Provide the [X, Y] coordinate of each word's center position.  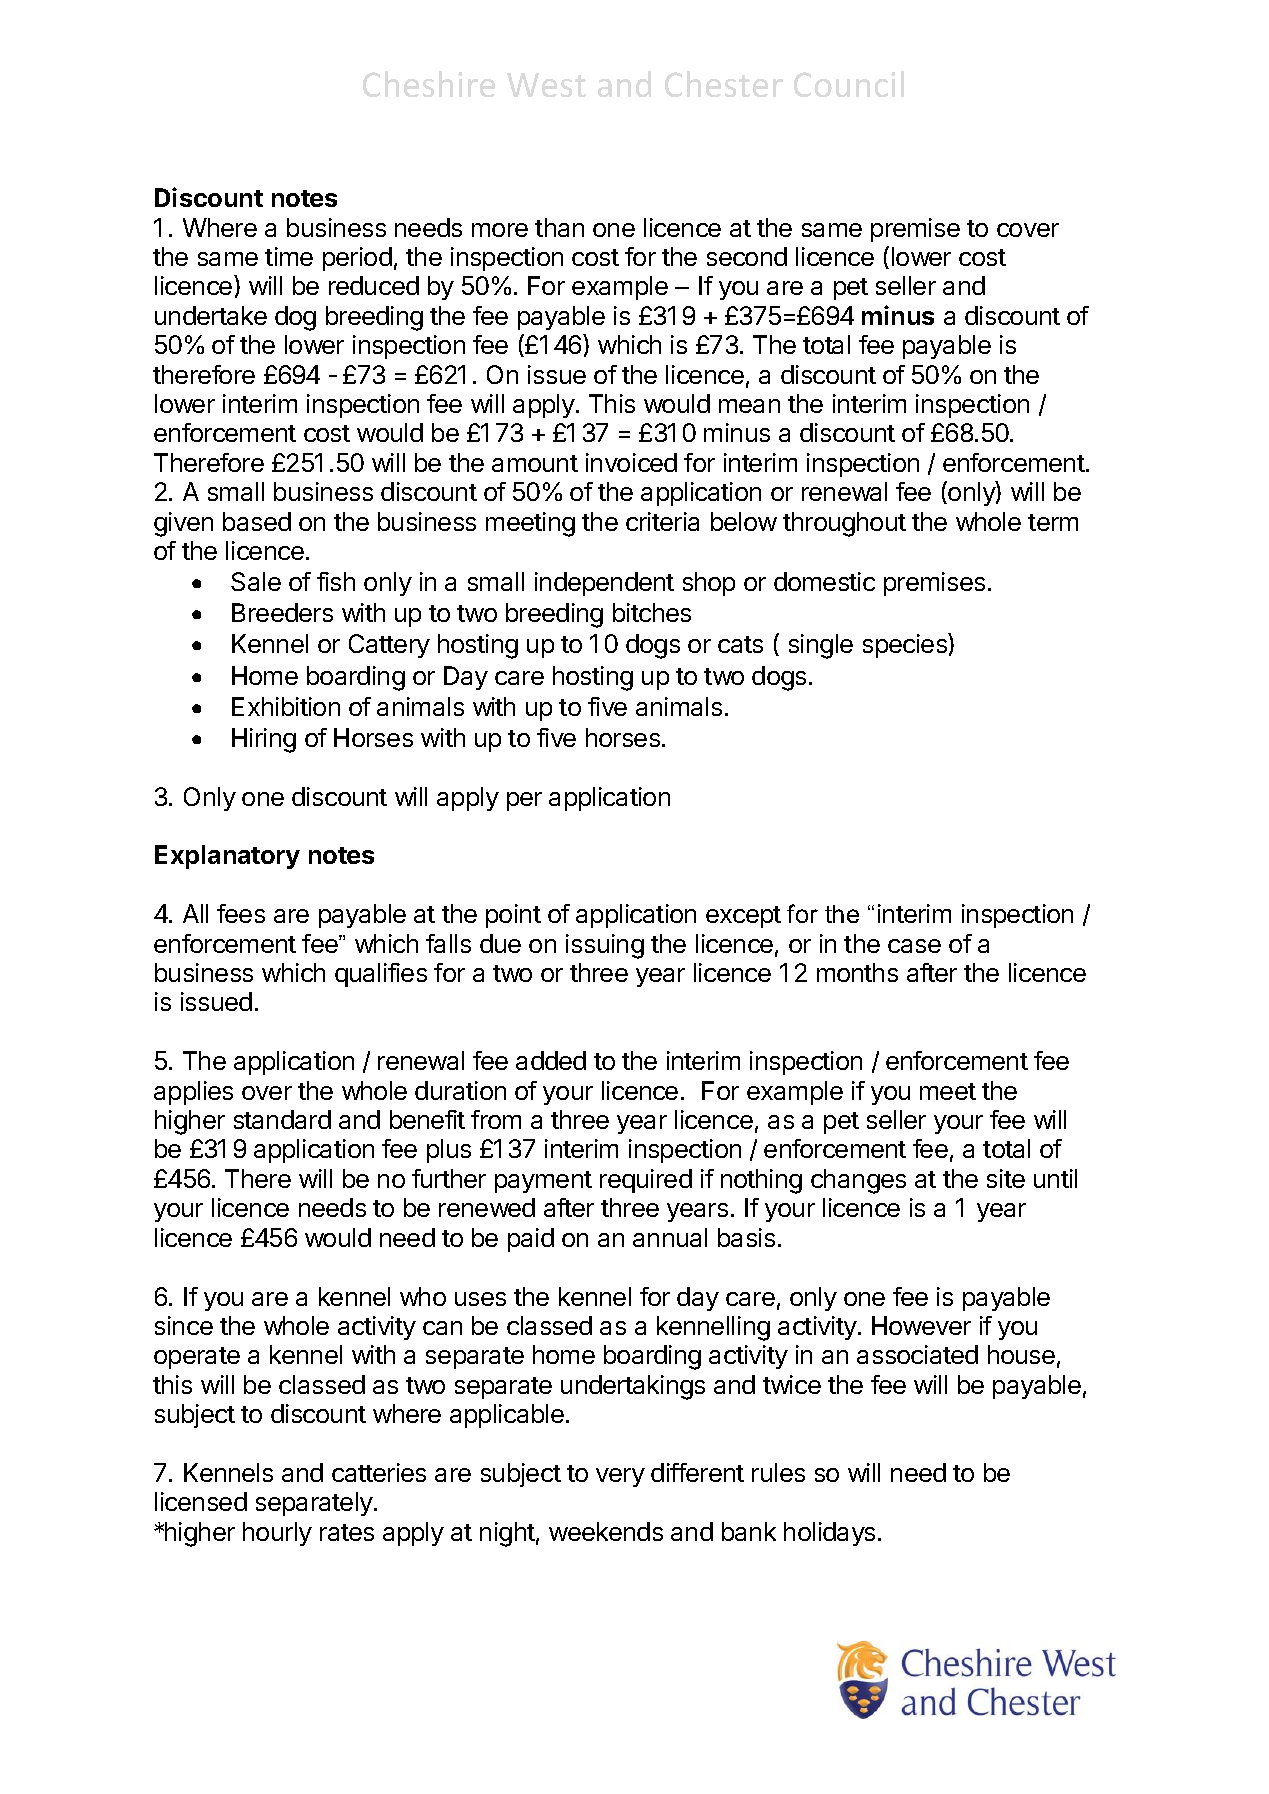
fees [241, 913]
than [559, 227]
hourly [277, 1534]
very [620, 1477]
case [914, 946]
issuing [605, 946]
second [747, 256]
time [289, 256]
